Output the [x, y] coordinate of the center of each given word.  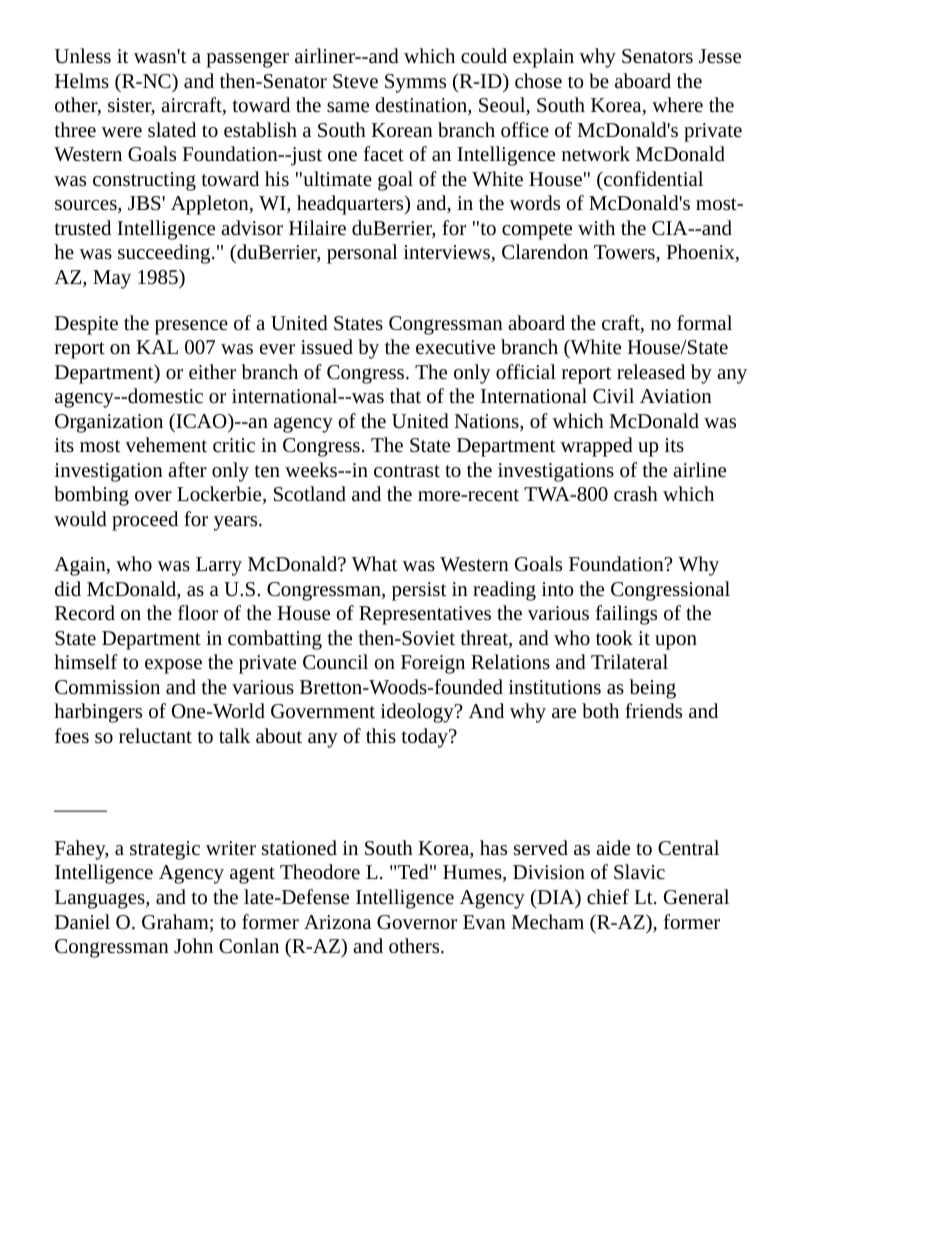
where [677, 104]
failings [626, 615]
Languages [101, 899]
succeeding [165, 254]
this [381, 735]
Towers [625, 253]
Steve [355, 81]
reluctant [155, 735]
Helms [82, 80]
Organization [109, 423]
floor [198, 612]
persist [419, 591]
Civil [613, 396]
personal [362, 254]
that [405, 395]
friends [653, 710]
